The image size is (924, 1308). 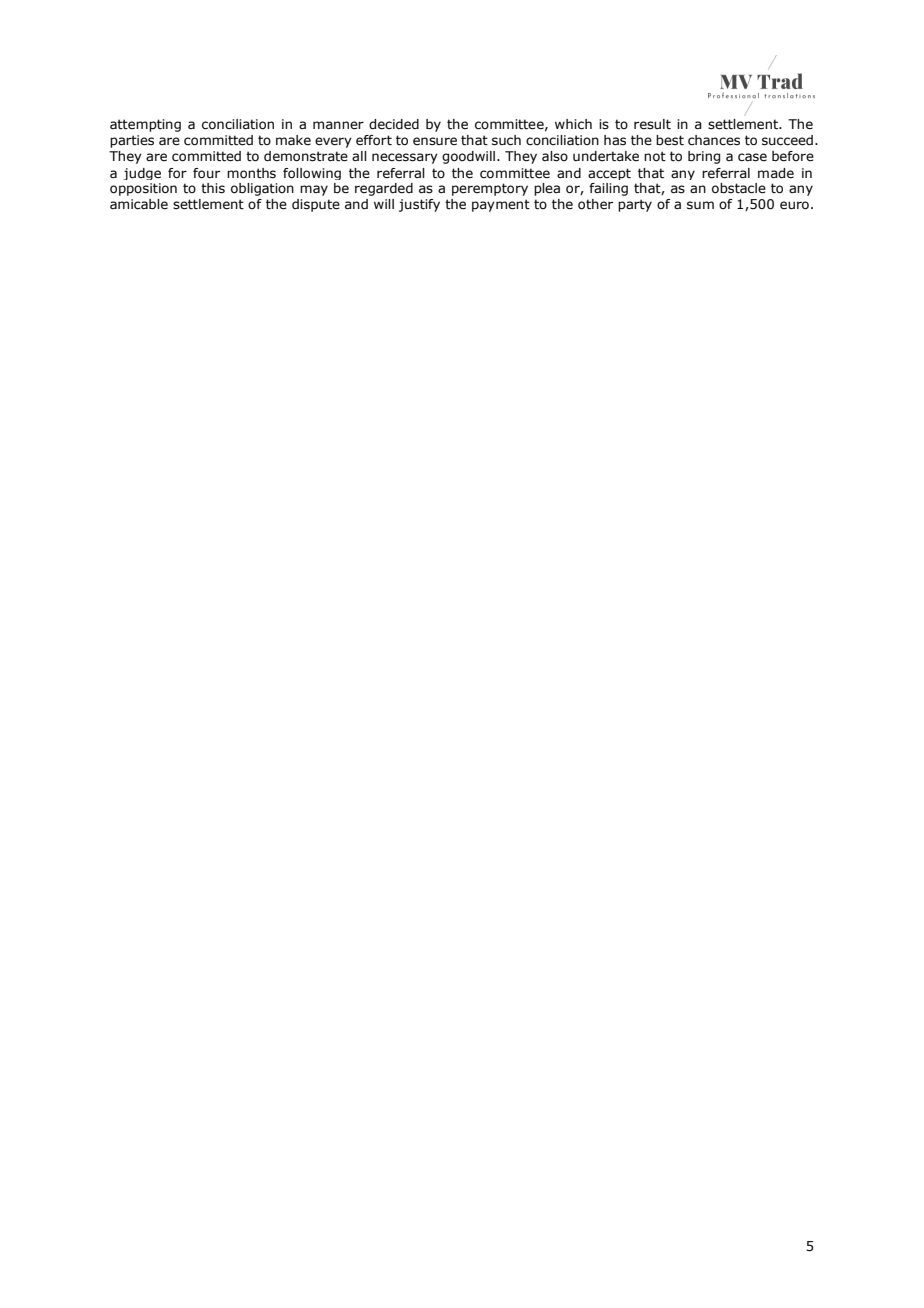 I want to click on sum, so click(x=700, y=205).
